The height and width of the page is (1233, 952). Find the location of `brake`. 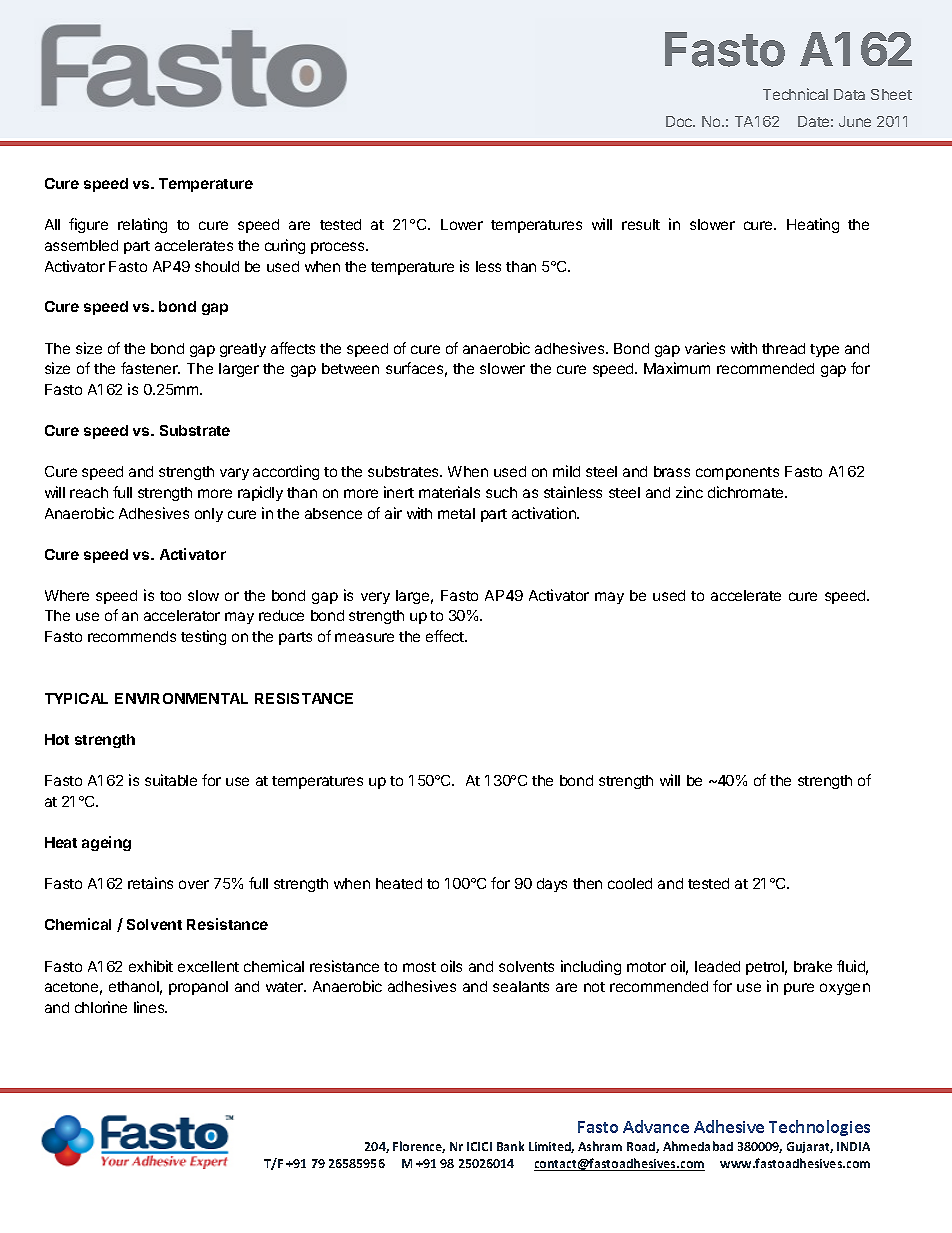

brake is located at coordinates (813, 966).
